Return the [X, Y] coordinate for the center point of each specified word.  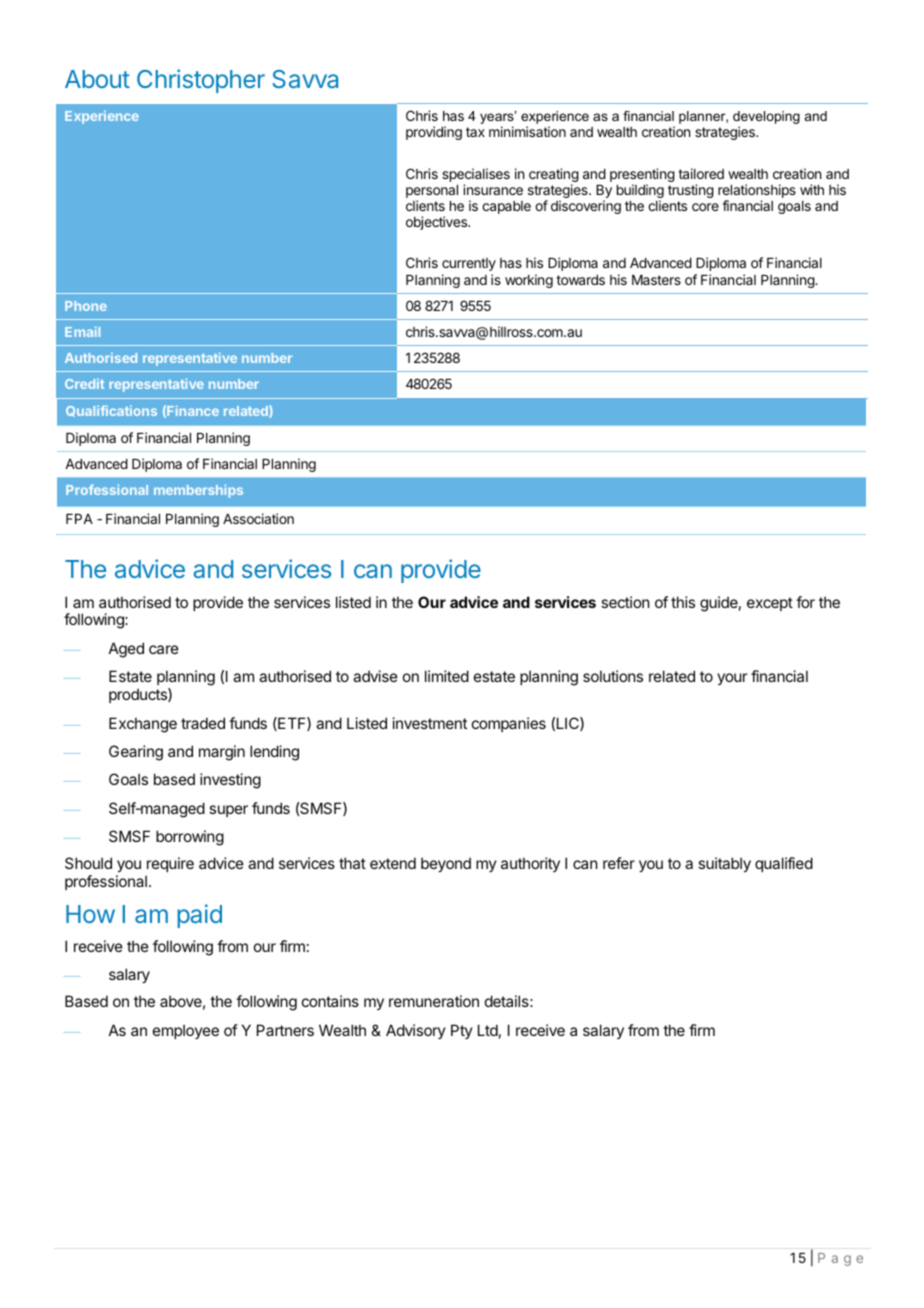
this [683, 602]
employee [186, 1031]
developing [766, 119]
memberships [198, 491]
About [97, 79]
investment [430, 723]
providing [434, 133]
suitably [724, 864]
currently [469, 264]
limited [447, 676]
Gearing [136, 753]
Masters [656, 280]
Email [82, 331]
